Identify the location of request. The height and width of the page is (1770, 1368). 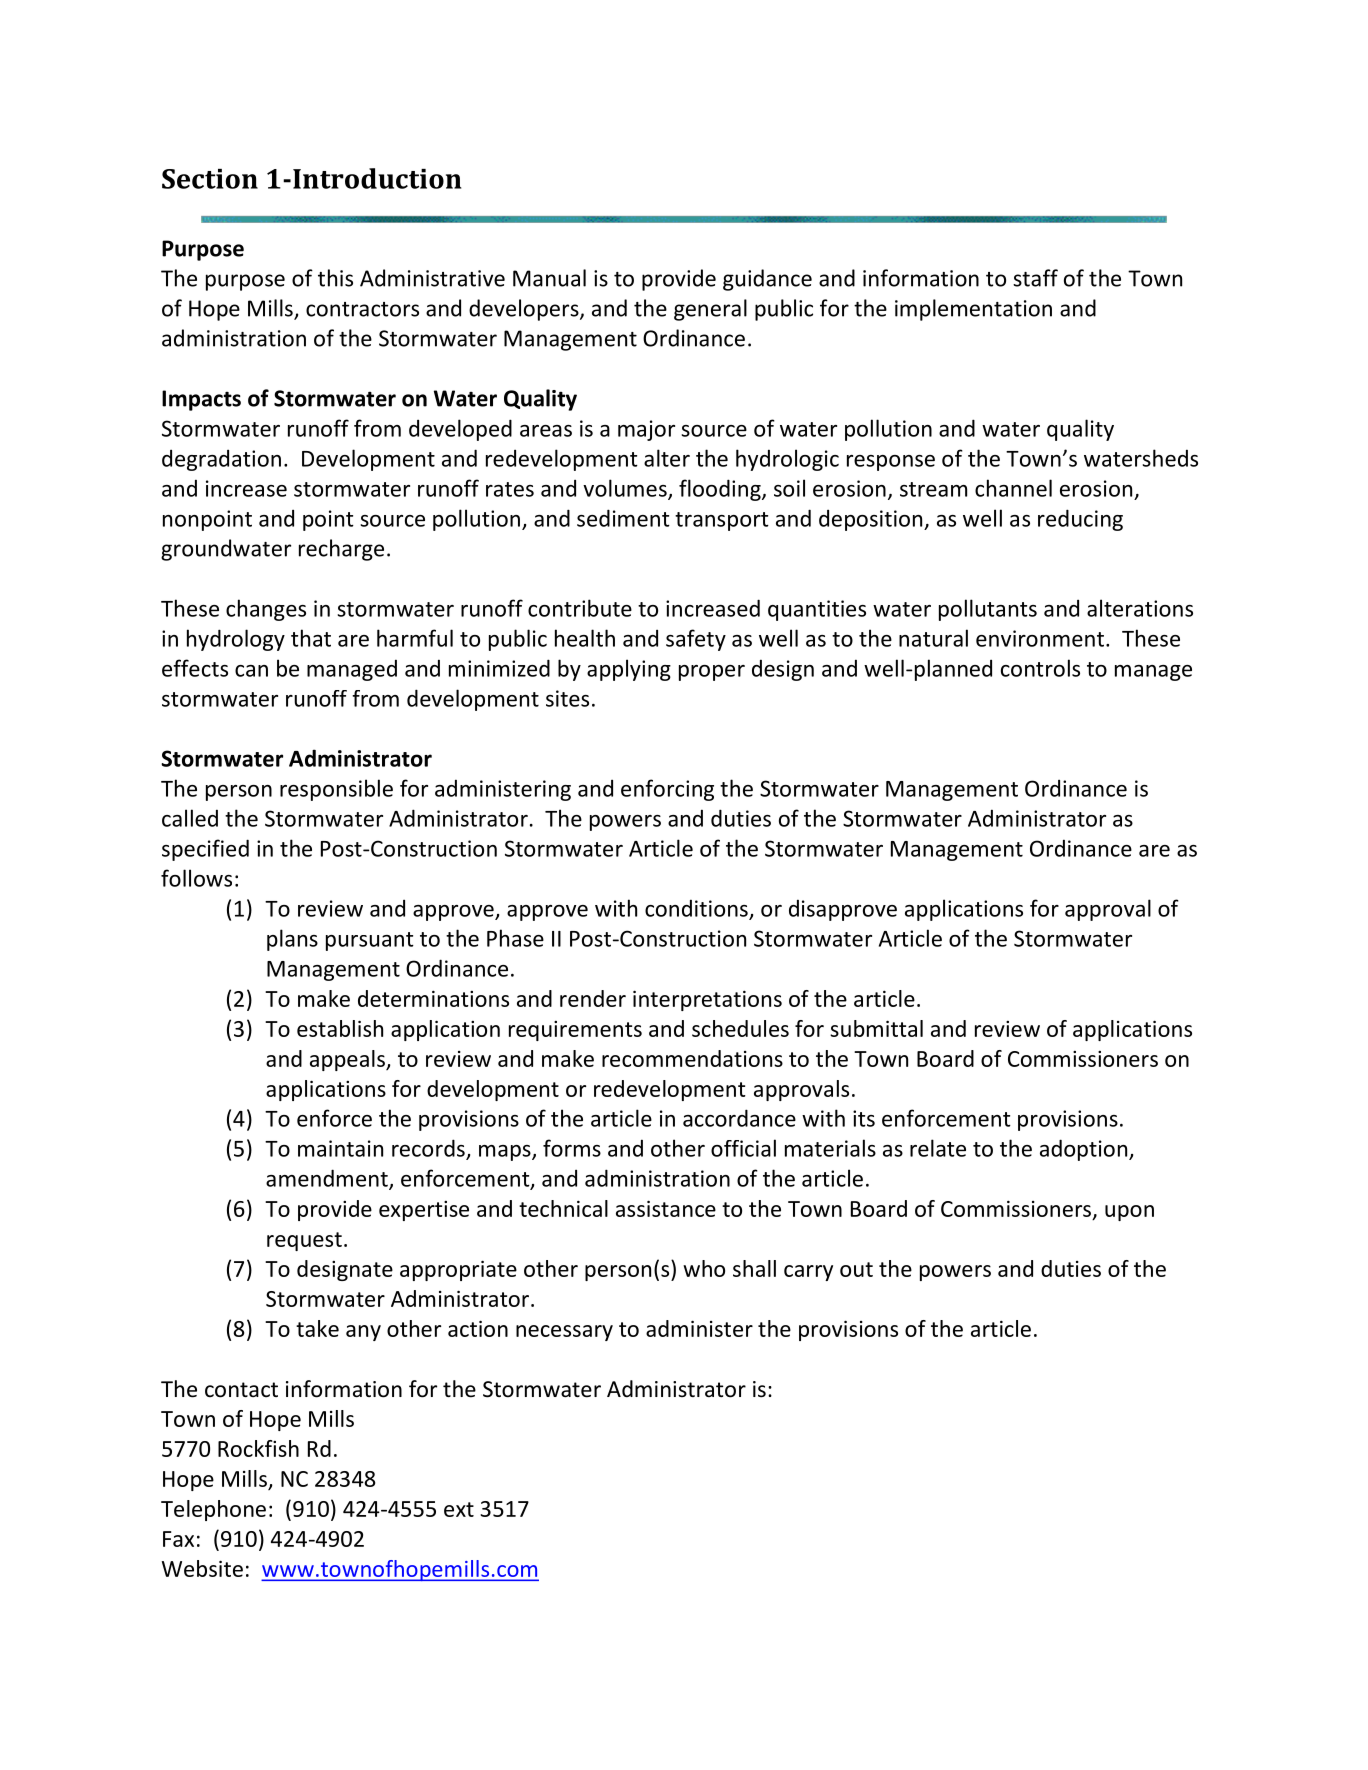
(304, 1241).
